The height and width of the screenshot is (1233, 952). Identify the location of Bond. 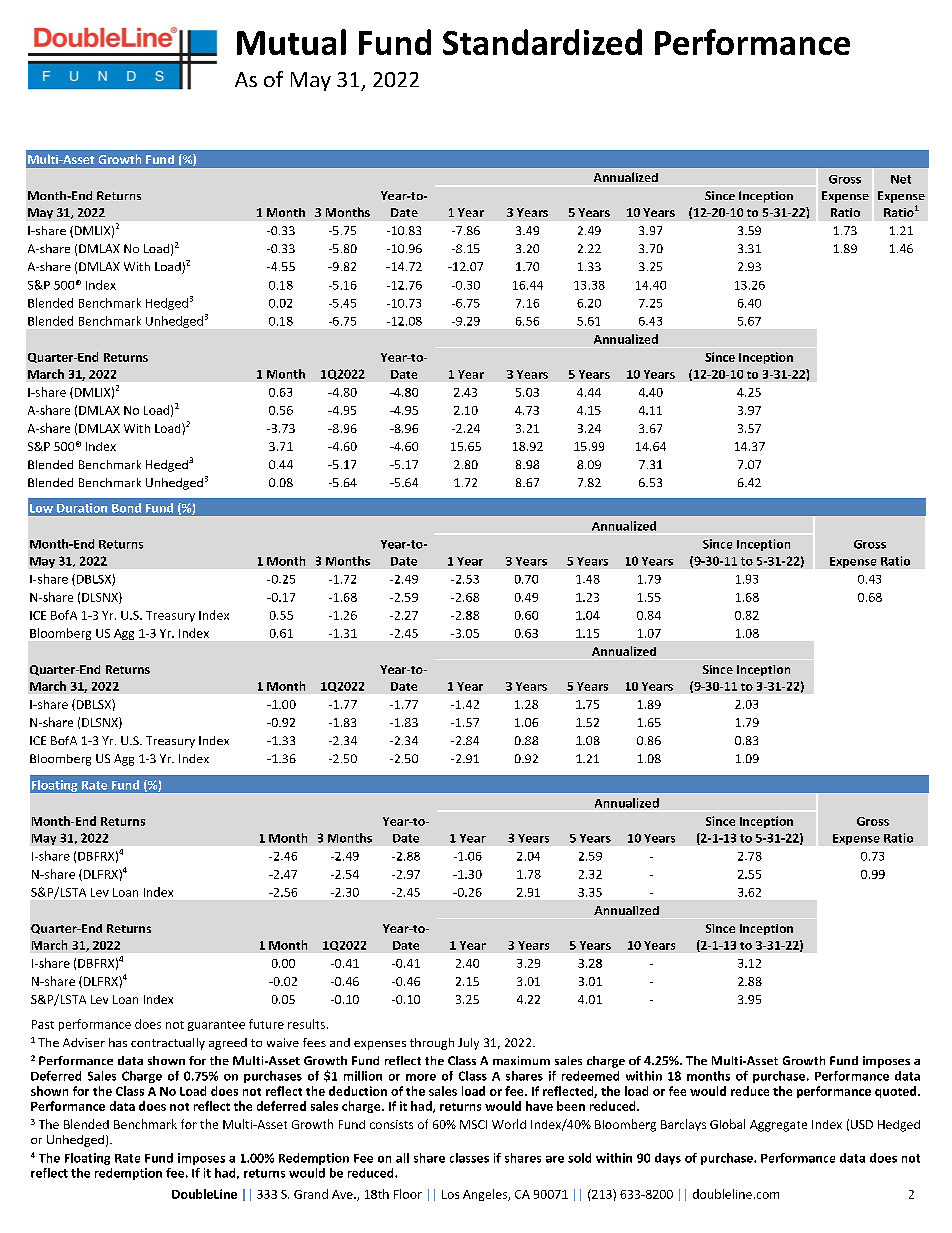
(126, 508).
